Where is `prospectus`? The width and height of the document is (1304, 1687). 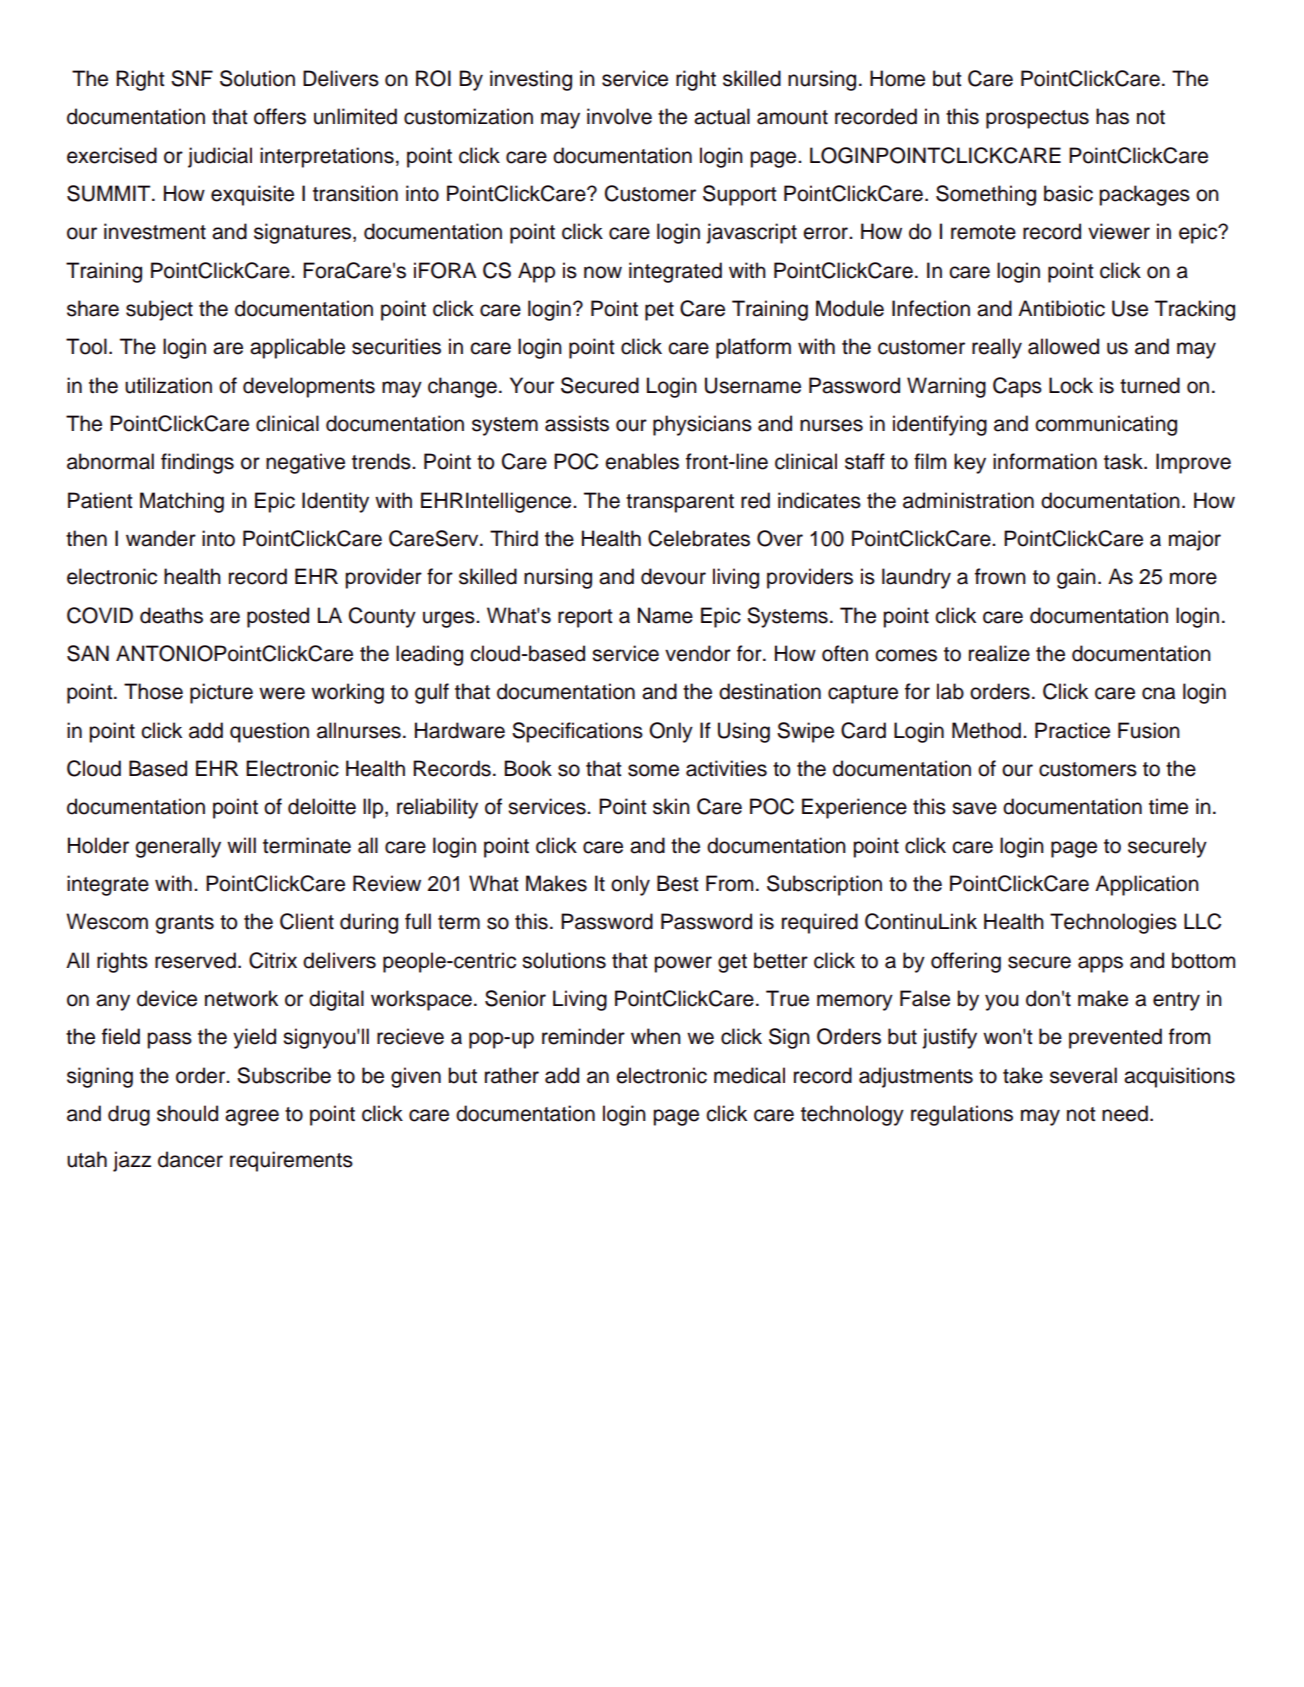
prospectus is located at coordinates (1037, 119).
